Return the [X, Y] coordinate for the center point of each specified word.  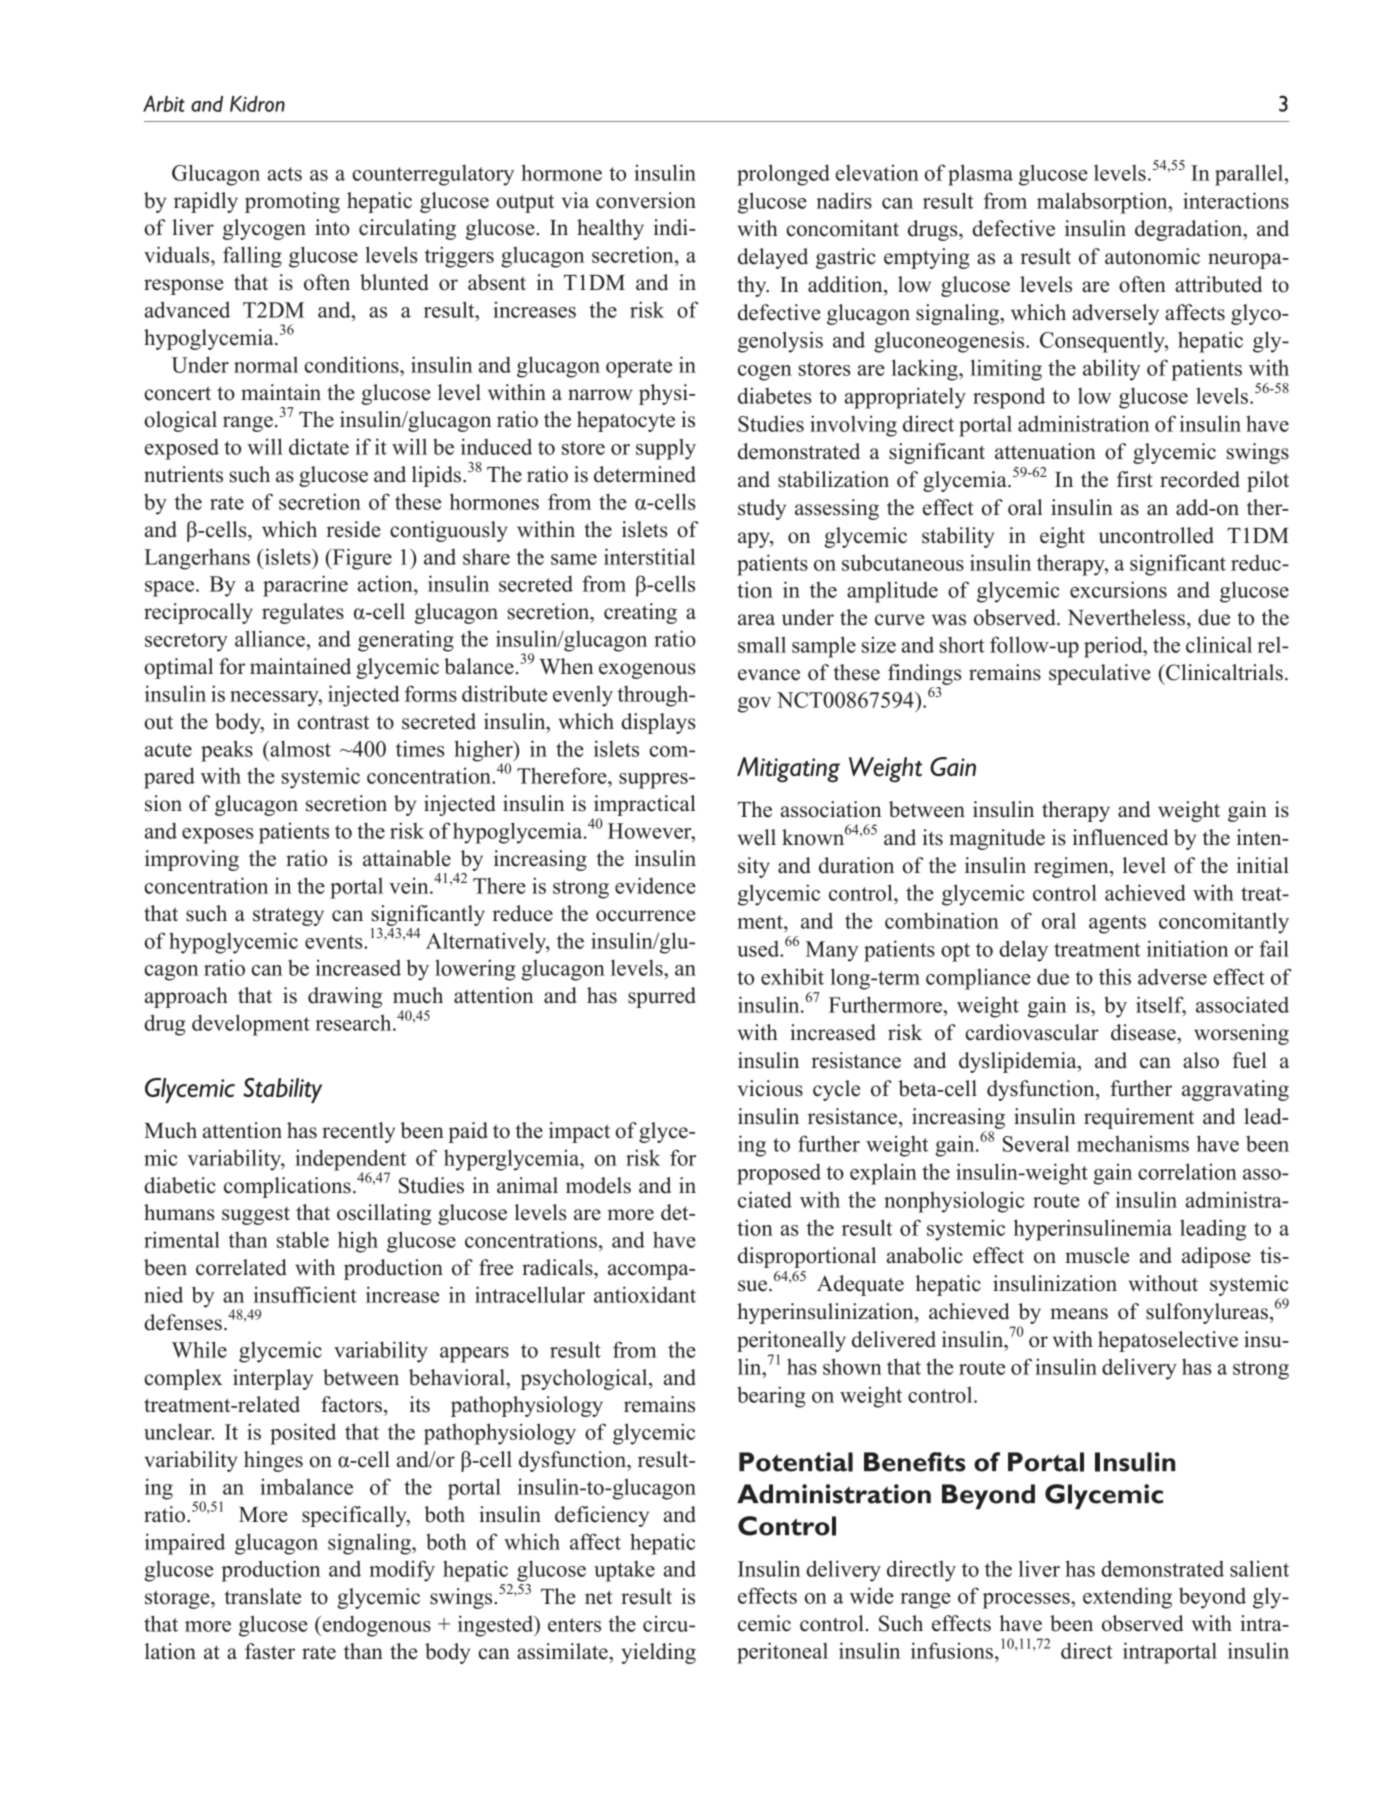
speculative [1100, 674]
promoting [292, 202]
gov [754, 705]
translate [262, 1596]
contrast [333, 722]
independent [350, 1161]
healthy [610, 229]
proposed [779, 1174]
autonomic [1152, 256]
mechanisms [1133, 1143]
